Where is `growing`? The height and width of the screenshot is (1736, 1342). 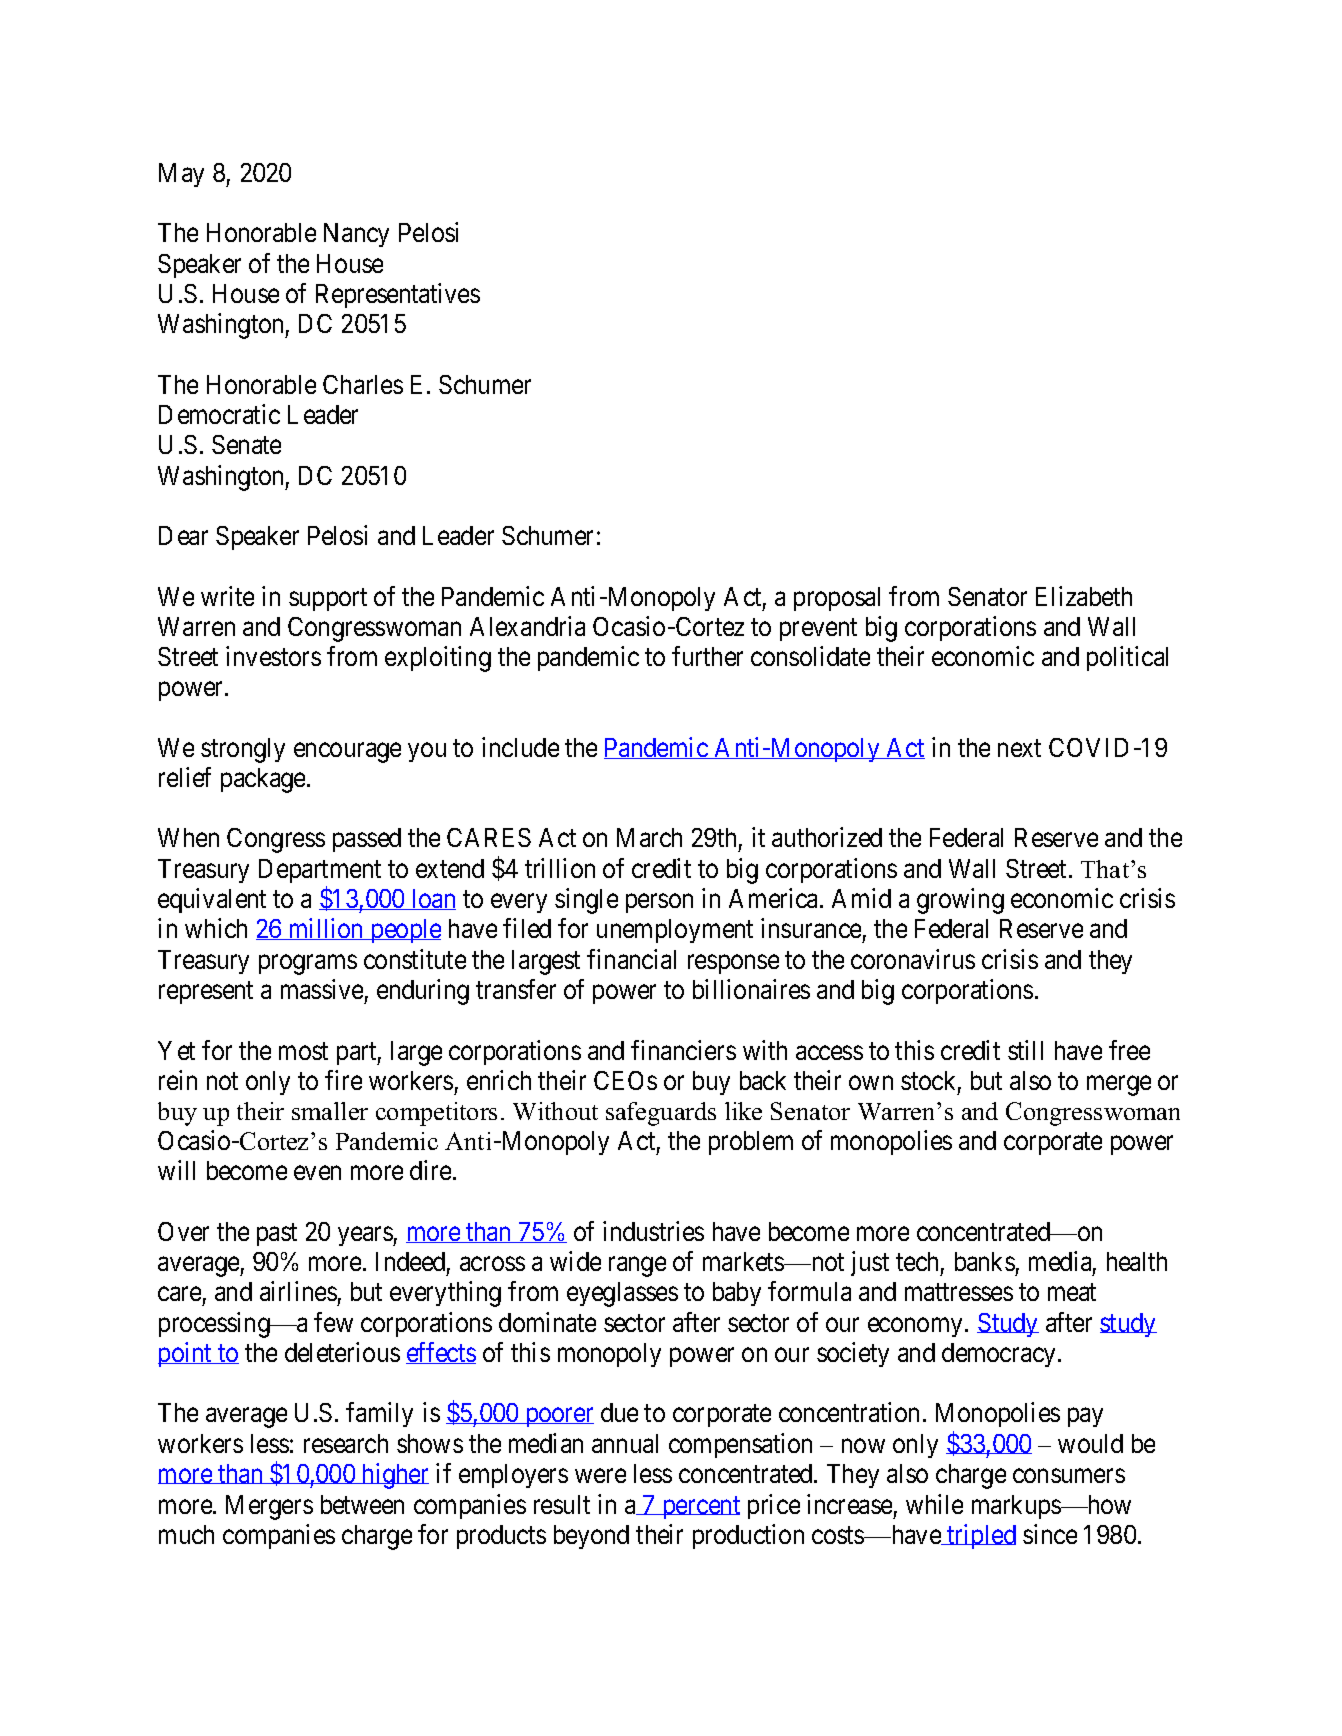 growing is located at coordinates (960, 901).
